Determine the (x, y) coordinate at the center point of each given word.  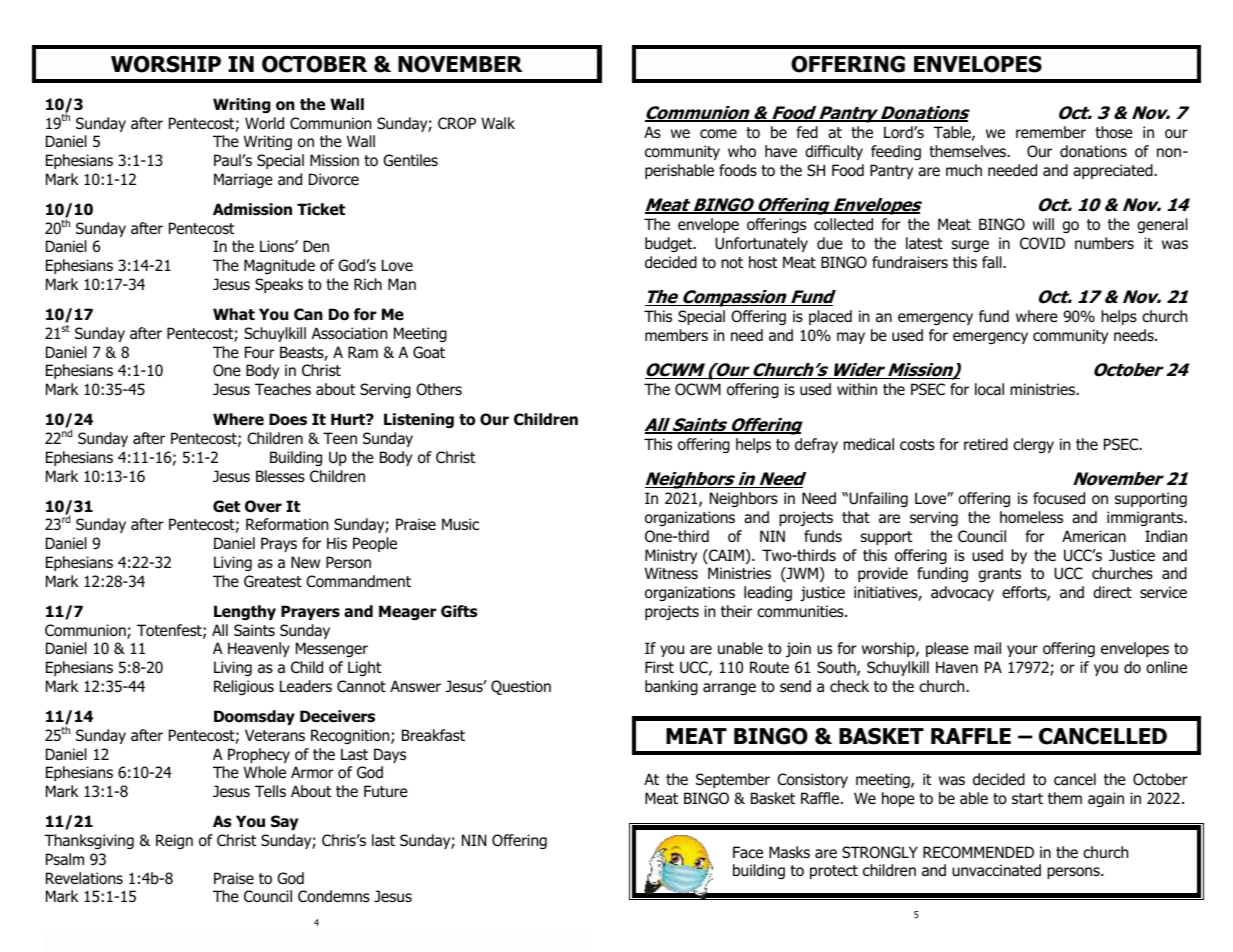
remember (1051, 132)
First (659, 667)
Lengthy (245, 612)
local (989, 389)
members (676, 335)
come (718, 134)
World (264, 123)
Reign (174, 841)
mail (987, 648)
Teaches (283, 389)
